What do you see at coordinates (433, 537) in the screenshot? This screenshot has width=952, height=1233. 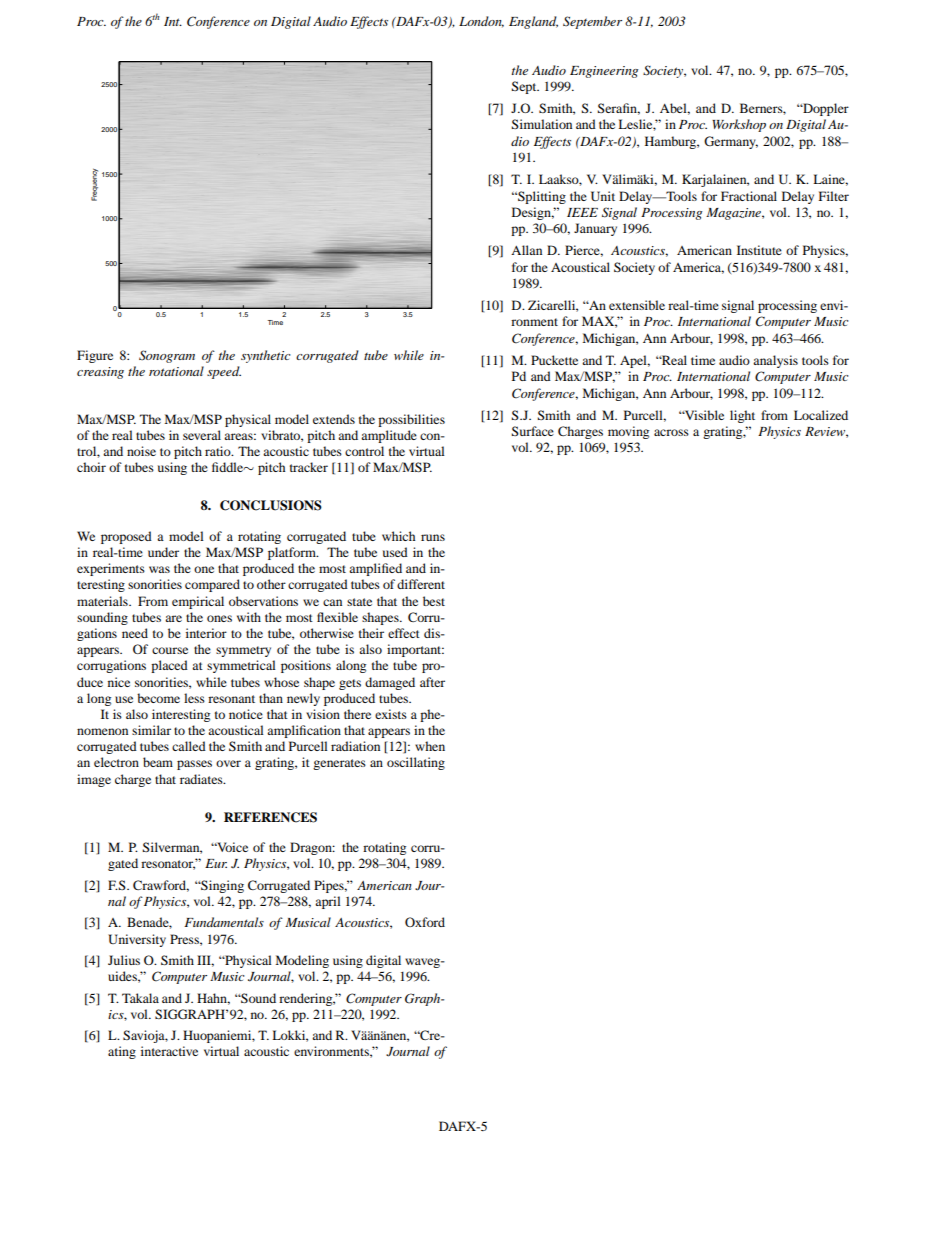 I see `runs` at bounding box center [433, 537].
